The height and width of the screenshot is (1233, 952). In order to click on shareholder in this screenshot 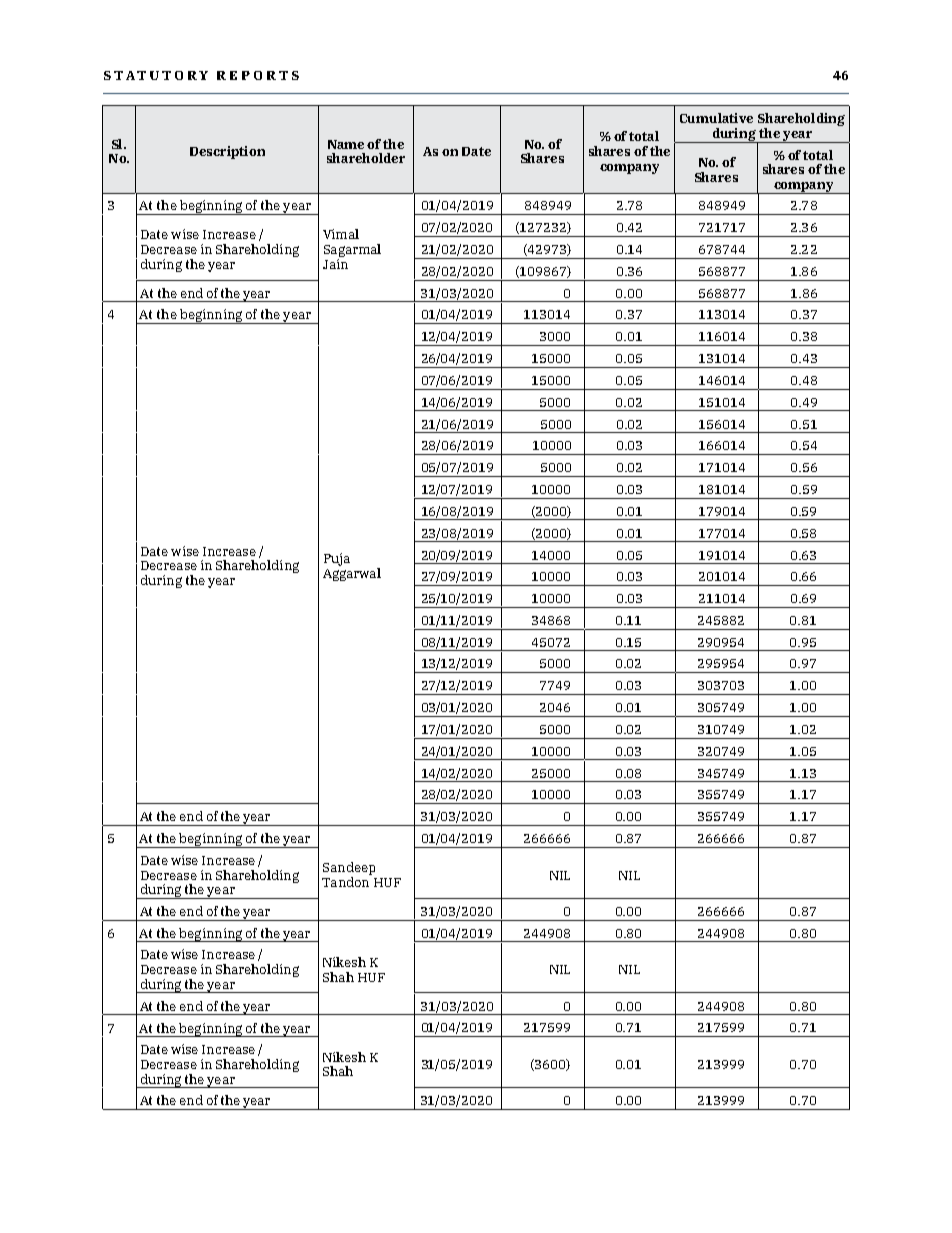, I will do `click(366, 158)`.
